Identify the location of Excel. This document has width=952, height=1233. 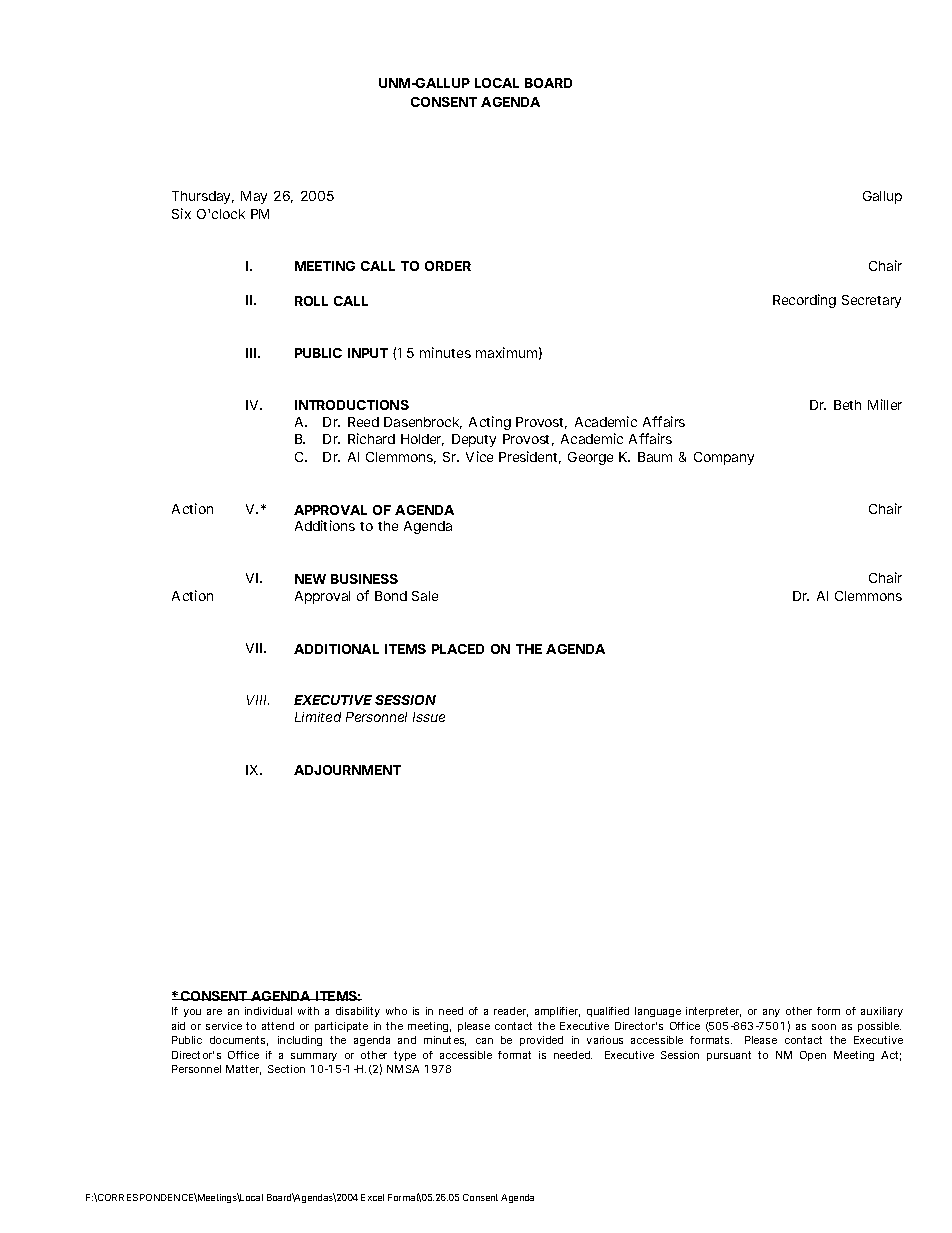
(372, 1197).
